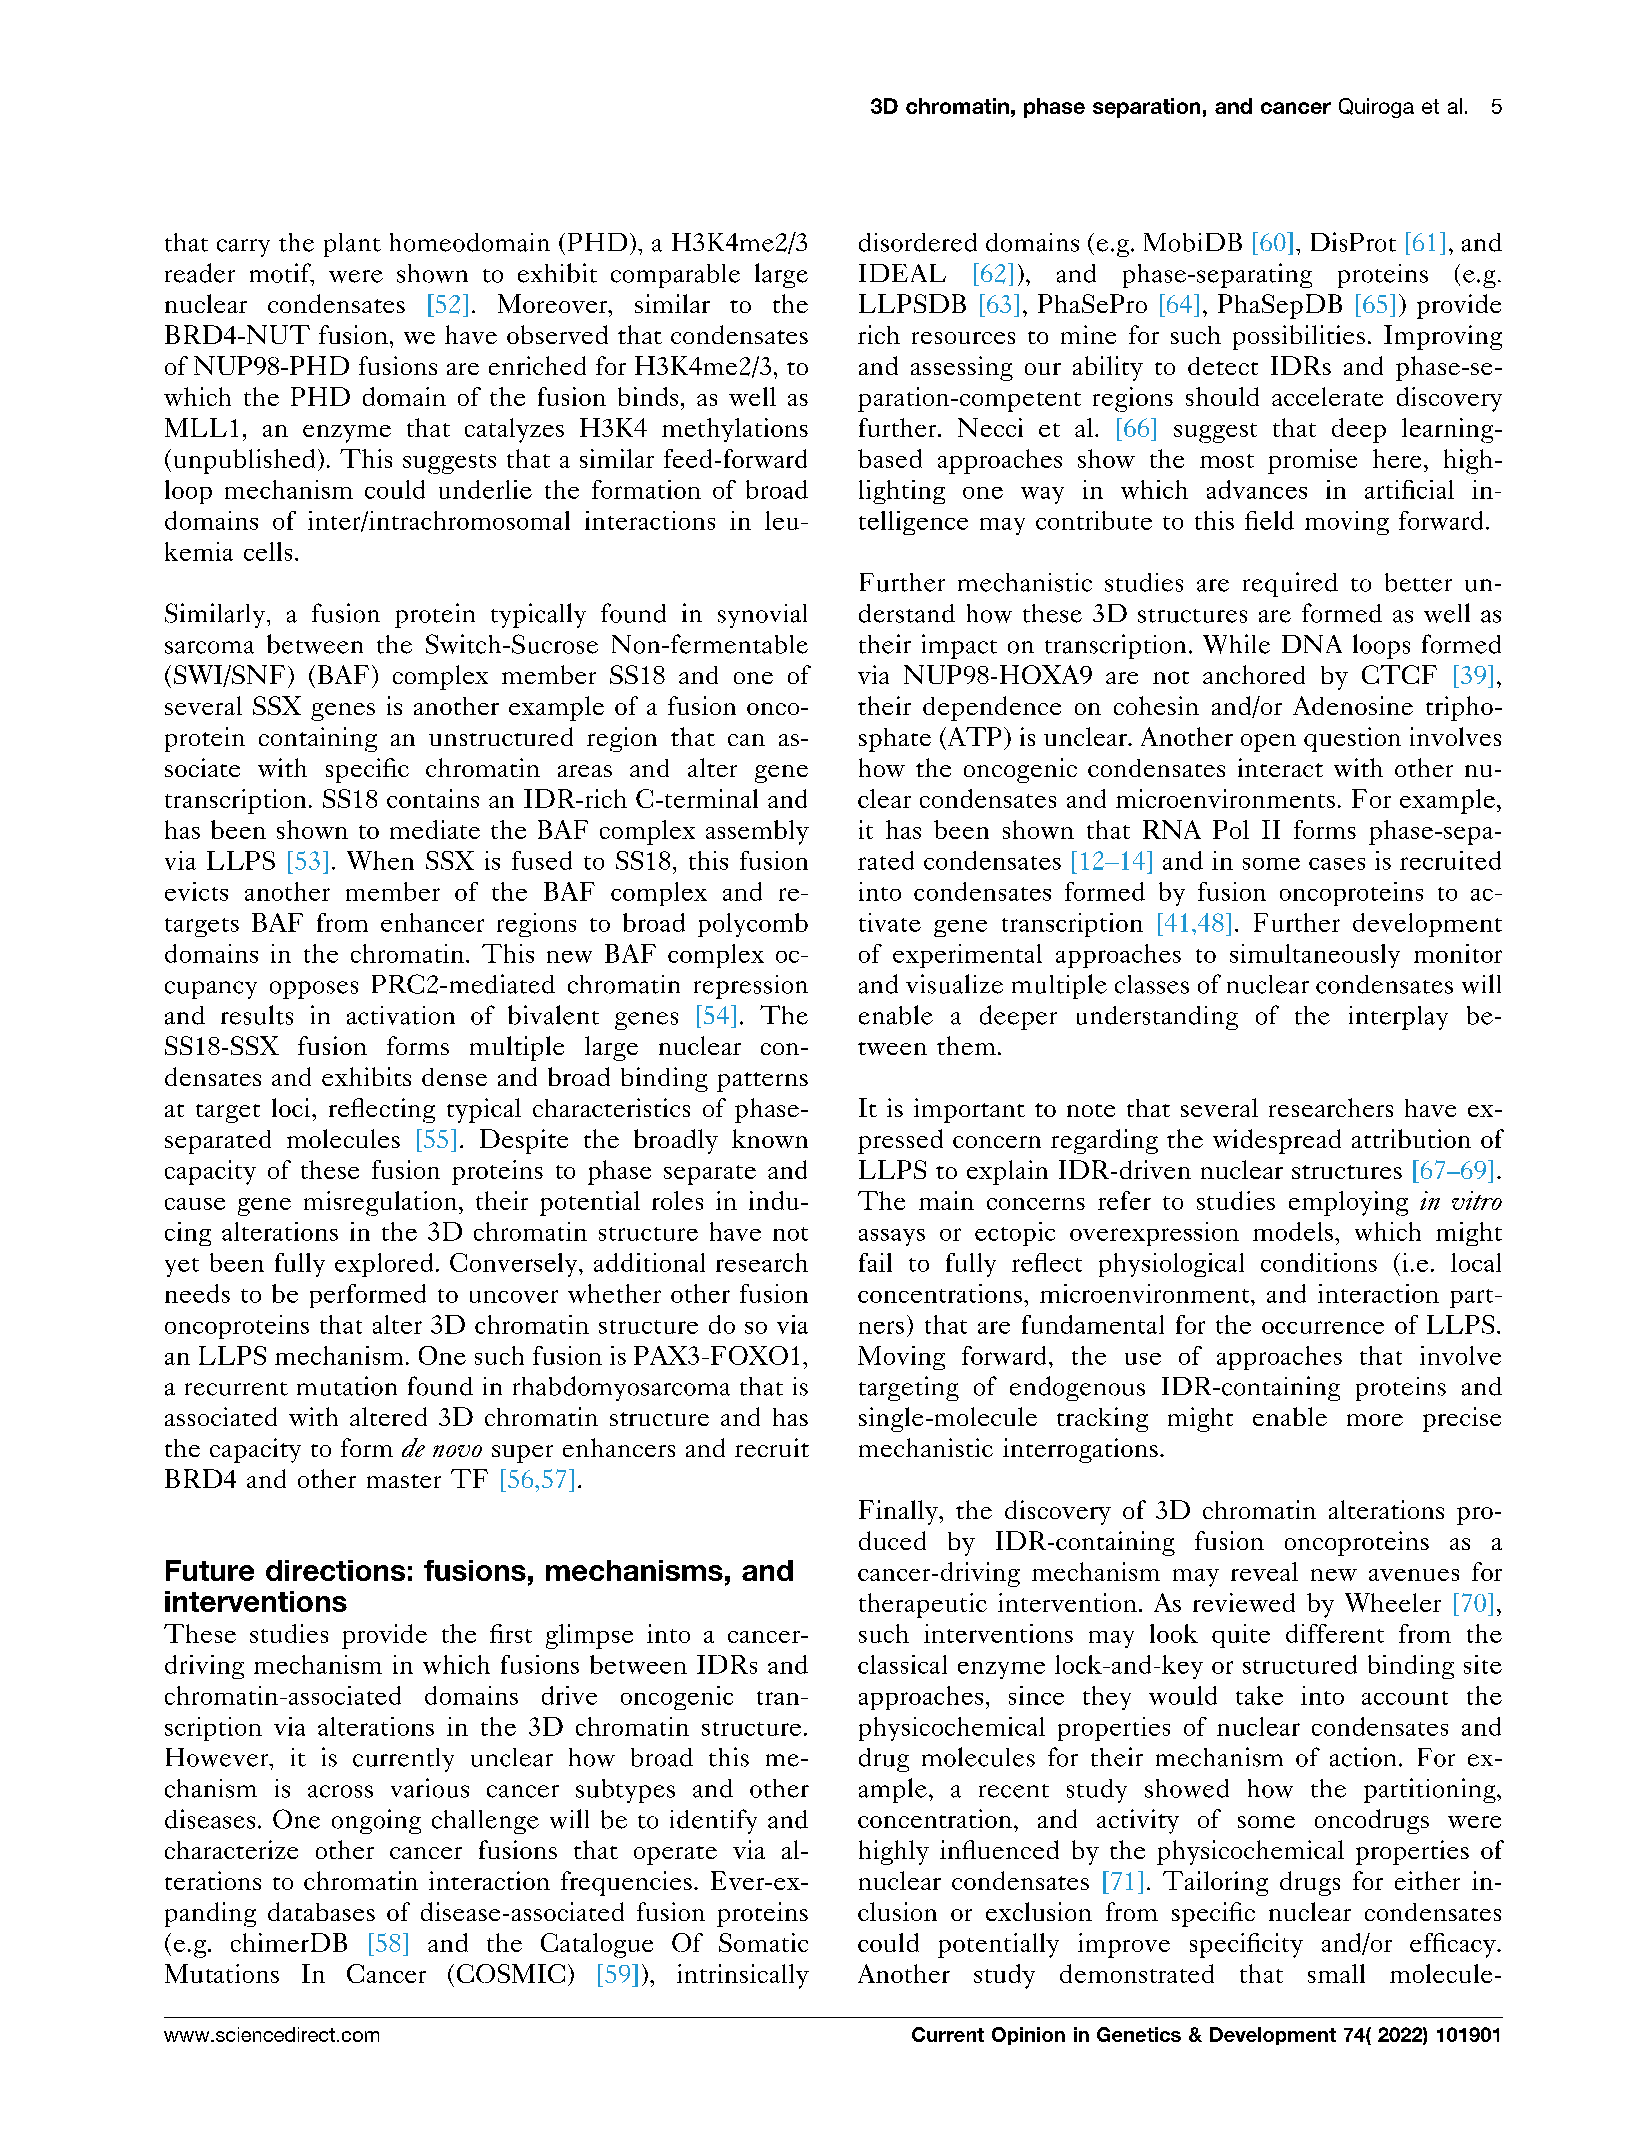  I want to click on COSMIC, so click(511, 1973).
